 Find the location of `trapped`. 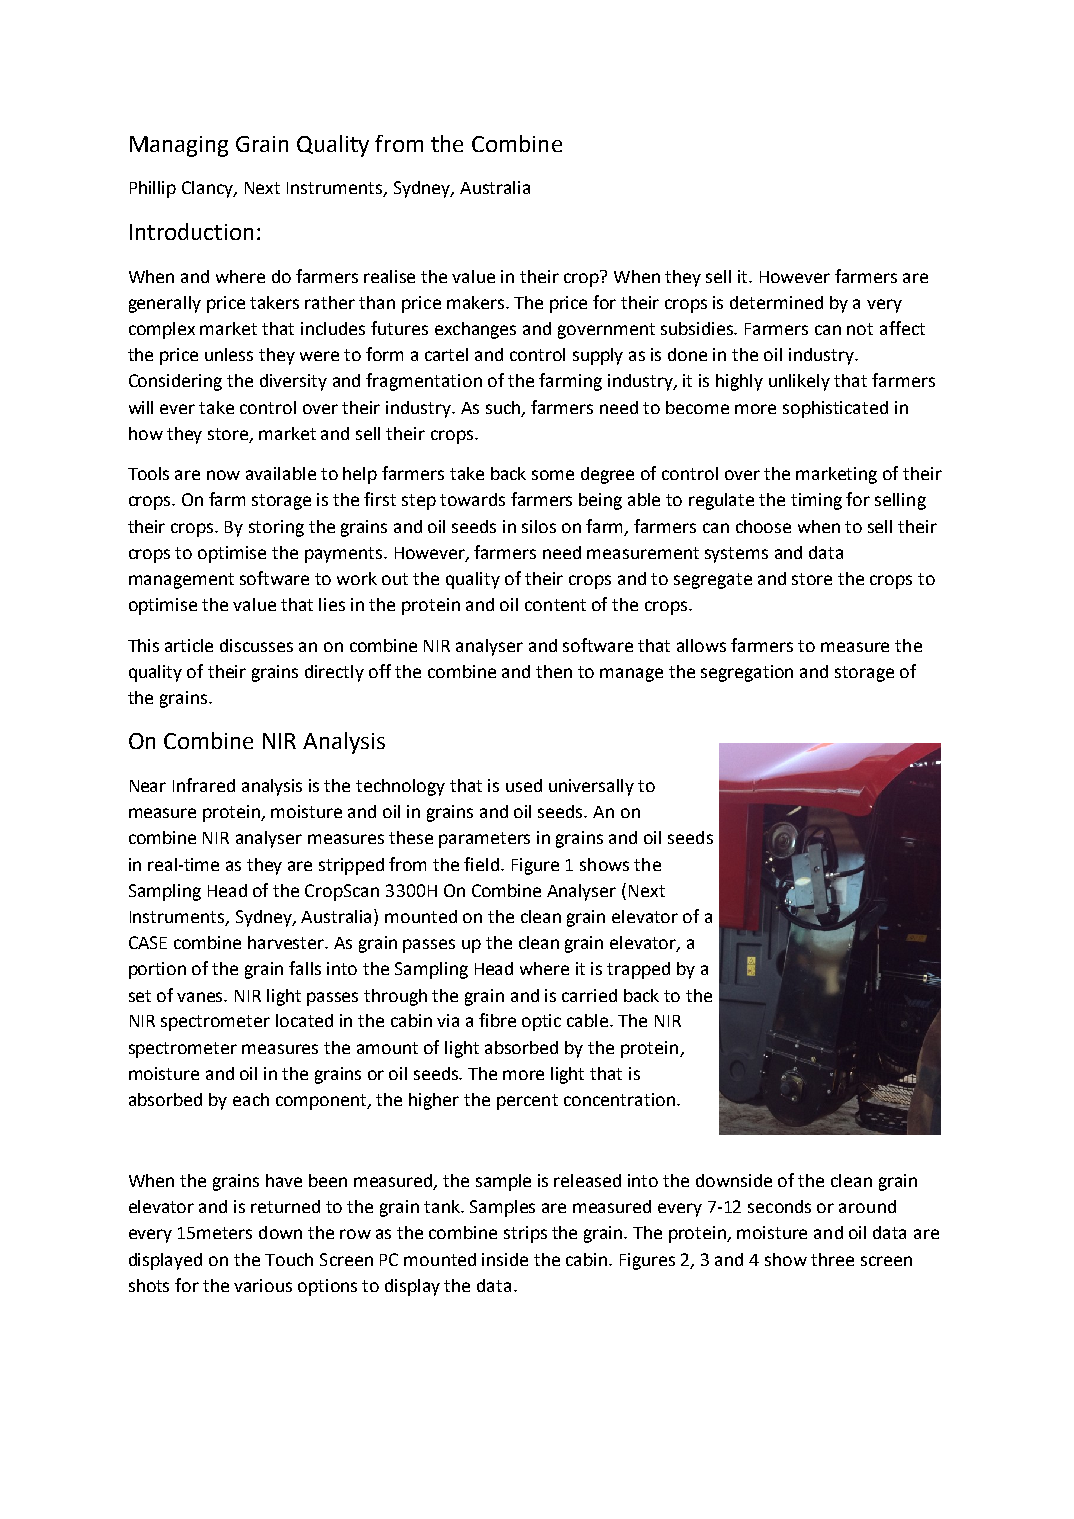

trapped is located at coordinates (638, 970).
